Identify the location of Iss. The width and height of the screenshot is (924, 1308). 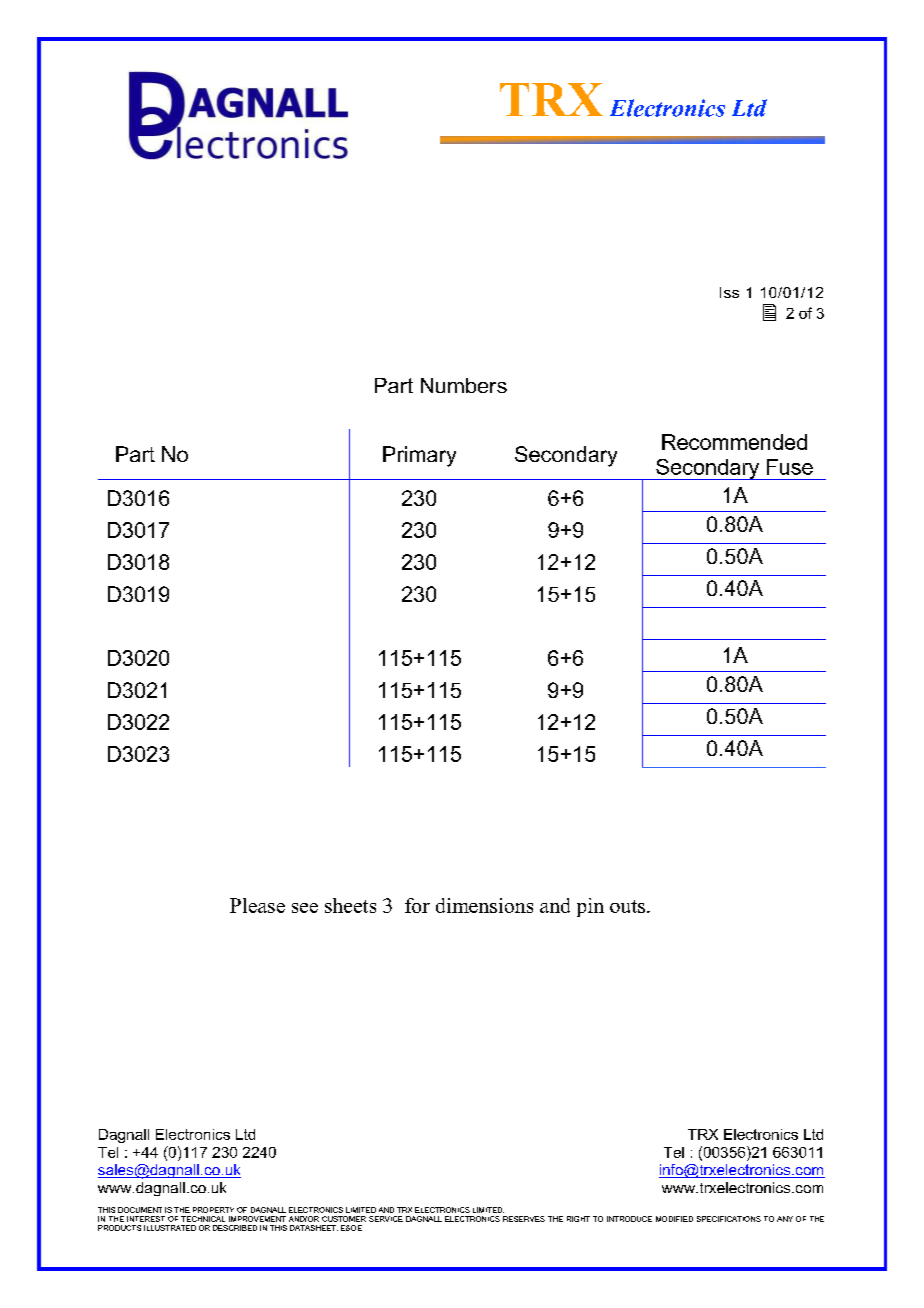
(729, 292).
